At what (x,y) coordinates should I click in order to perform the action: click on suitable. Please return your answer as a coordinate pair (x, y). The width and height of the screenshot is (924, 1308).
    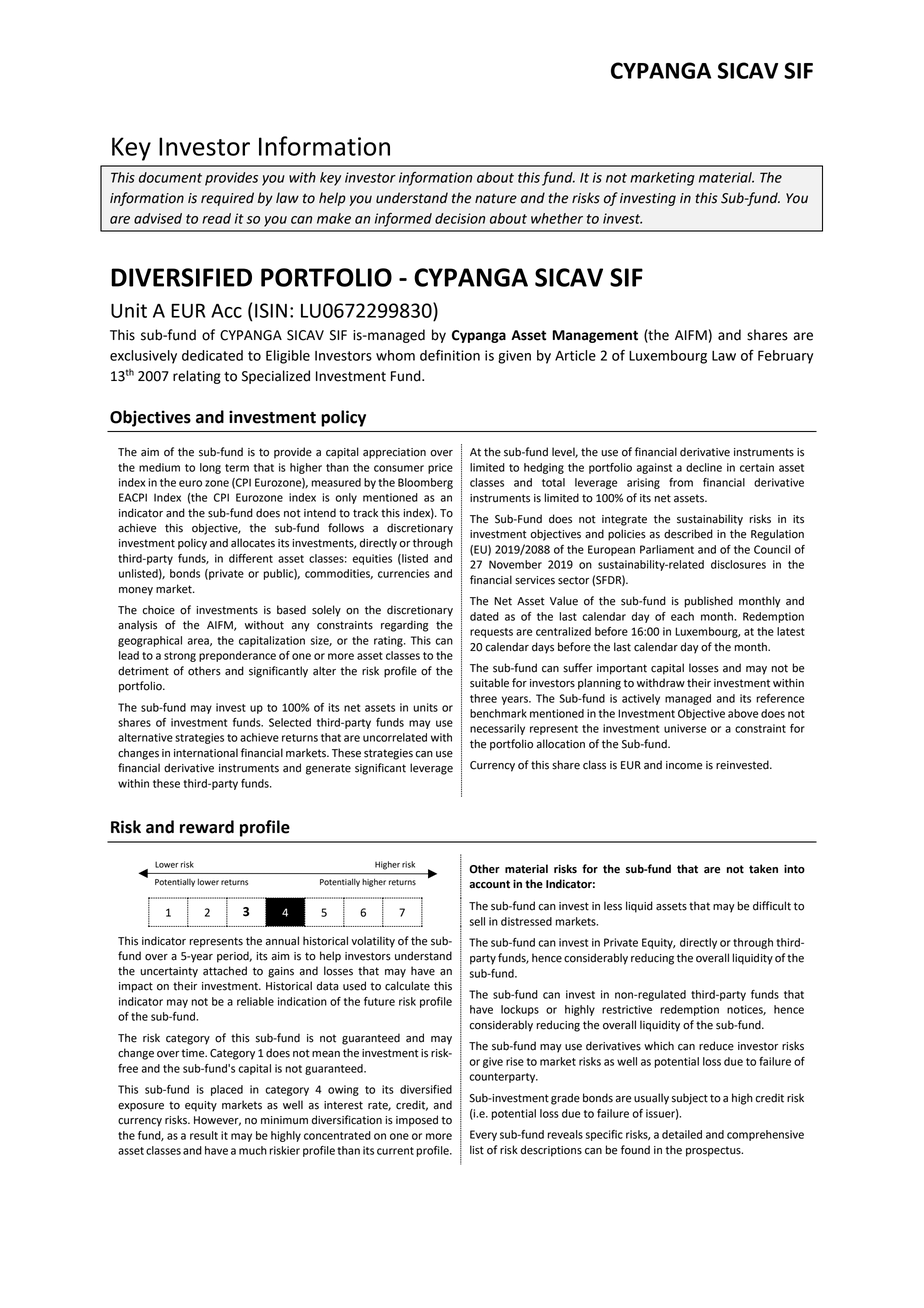
    Looking at the image, I should click on (489, 683).
